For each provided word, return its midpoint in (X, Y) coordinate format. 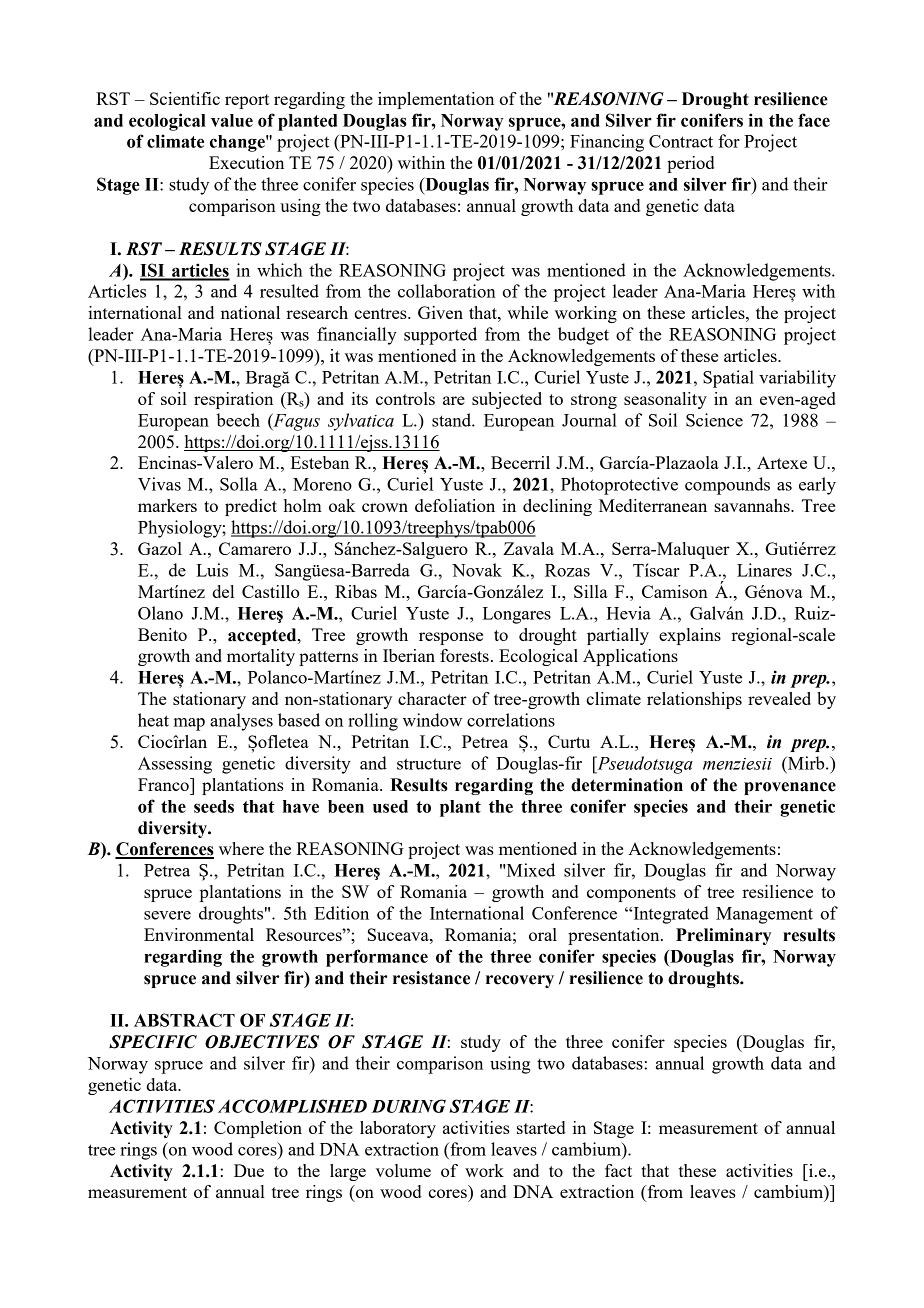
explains (690, 636)
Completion (258, 1129)
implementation (436, 100)
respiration (233, 400)
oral (543, 934)
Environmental (199, 934)
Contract (681, 141)
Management (764, 915)
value (232, 120)
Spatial (728, 379)
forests (464, 655)
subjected (507, 400)
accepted (263, 636)
